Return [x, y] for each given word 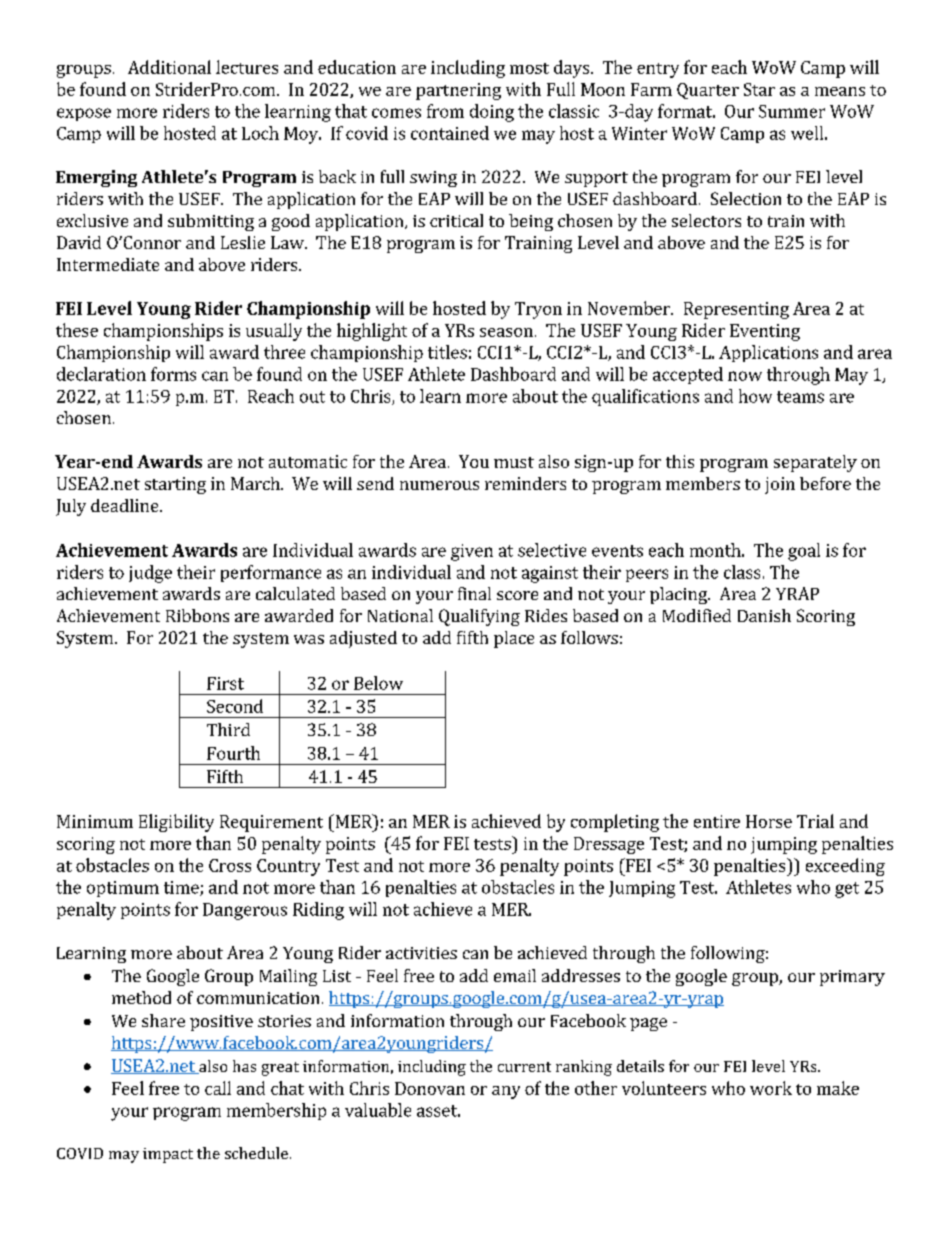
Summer [792, 111]
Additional [169, 67]
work [771, 1088]
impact [168, 1155]
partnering [458, 91]
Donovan [430, 1088]
